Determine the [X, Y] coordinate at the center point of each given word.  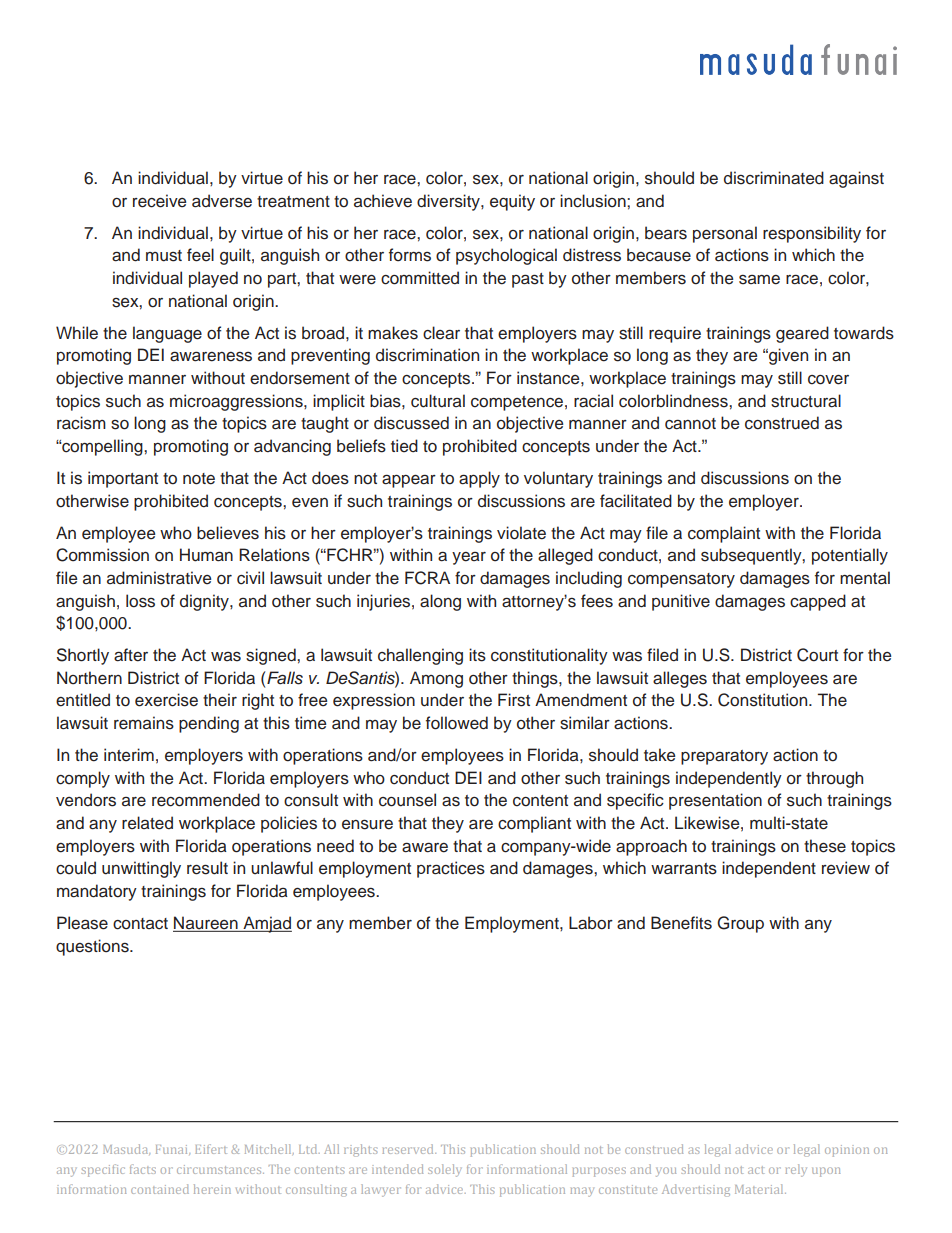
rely [796, 1170]
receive [159, 201]
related [147, 823]
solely [444, 1170]
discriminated [774, 178]
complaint [724, 534]
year [469, 558]
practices [451, 869]
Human [206, 555]
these [825, 846]
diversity [449, 202]
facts [143, 1169]
